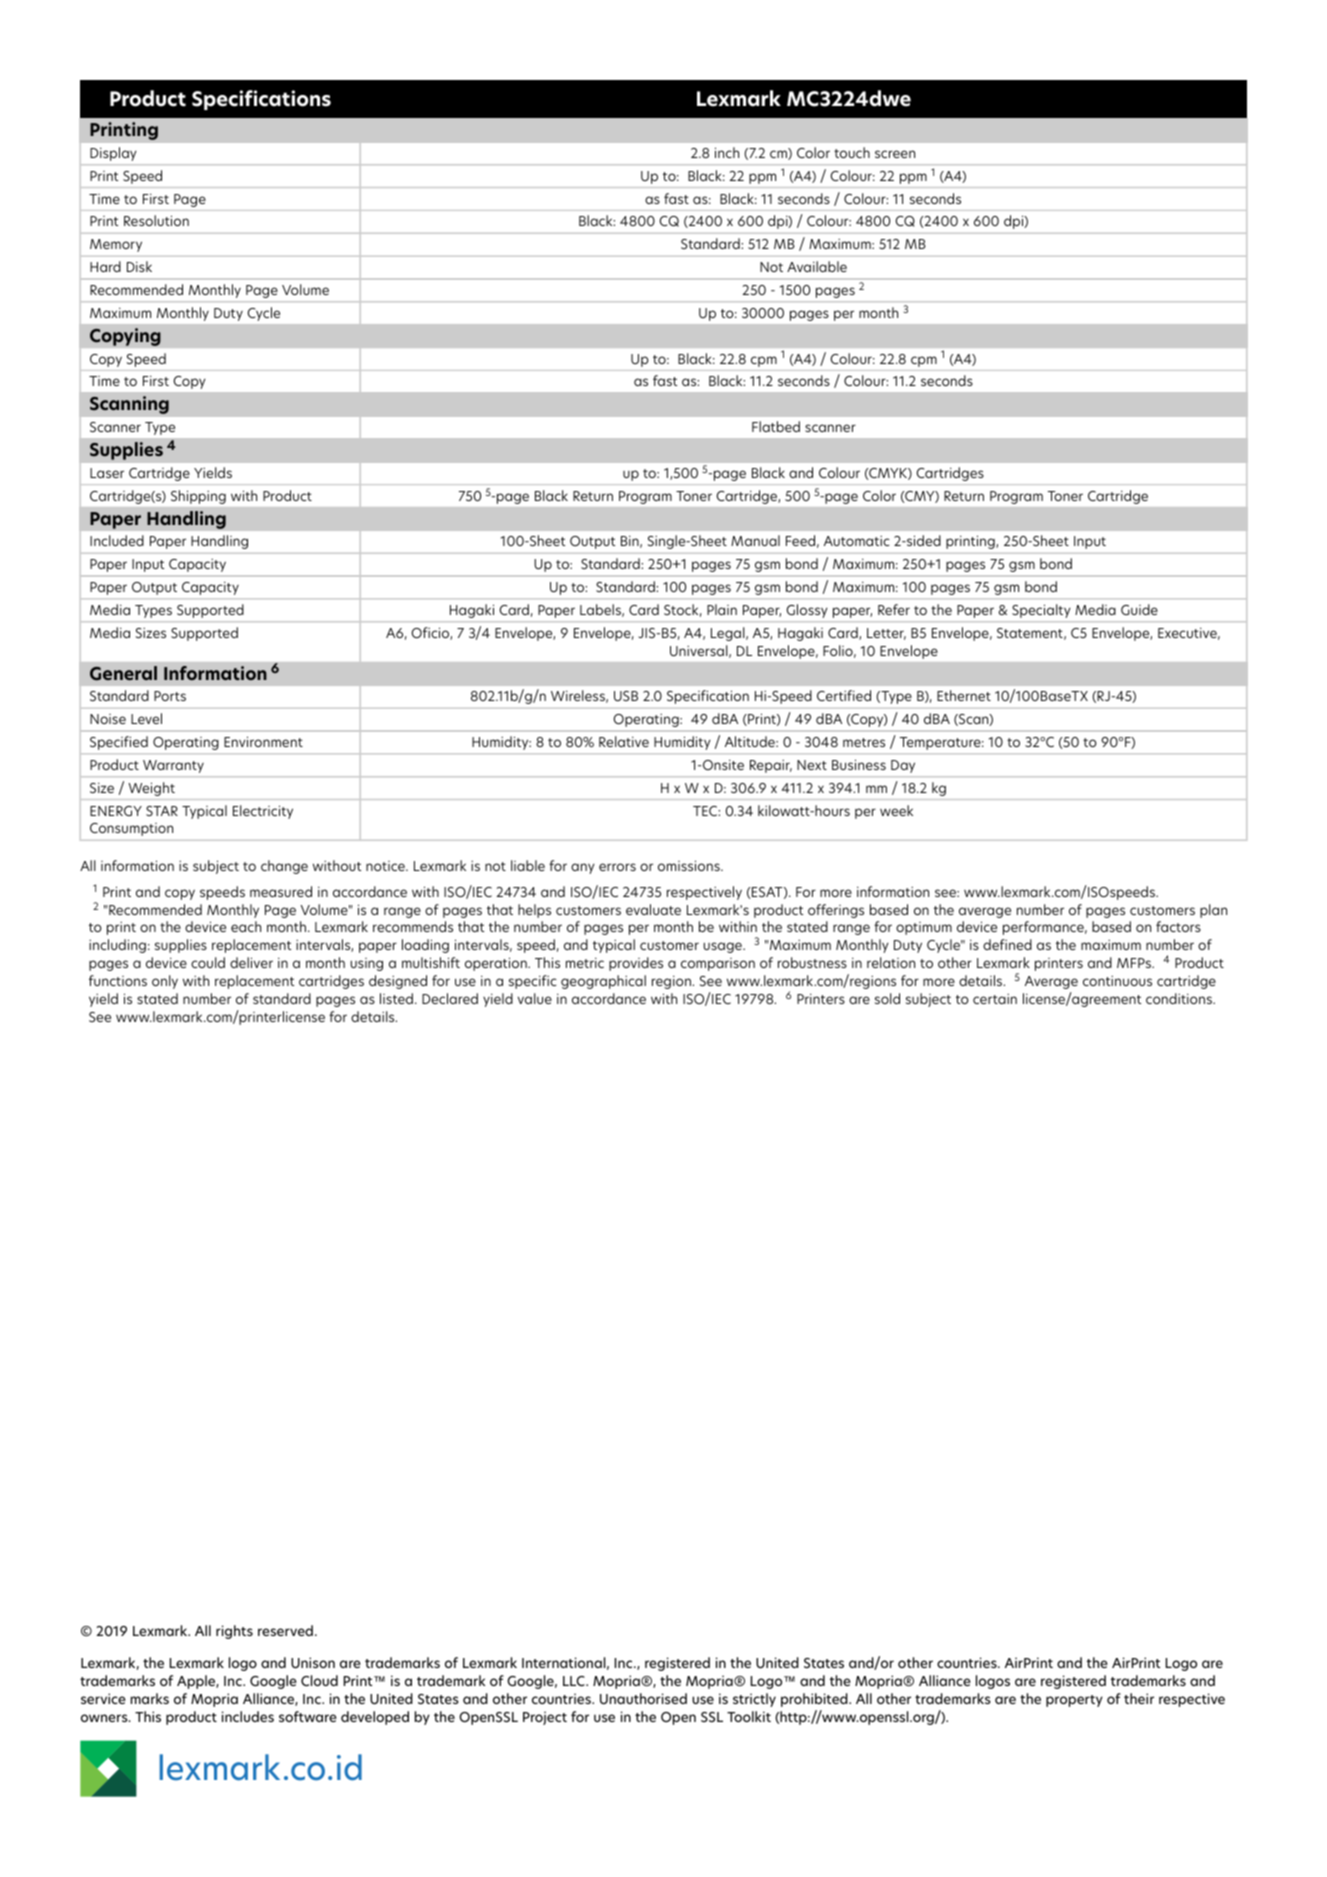 The image size is (1327, 1877). Describe the element at coordinates (535, 998) in the screenshot. I see `value` at that location.
